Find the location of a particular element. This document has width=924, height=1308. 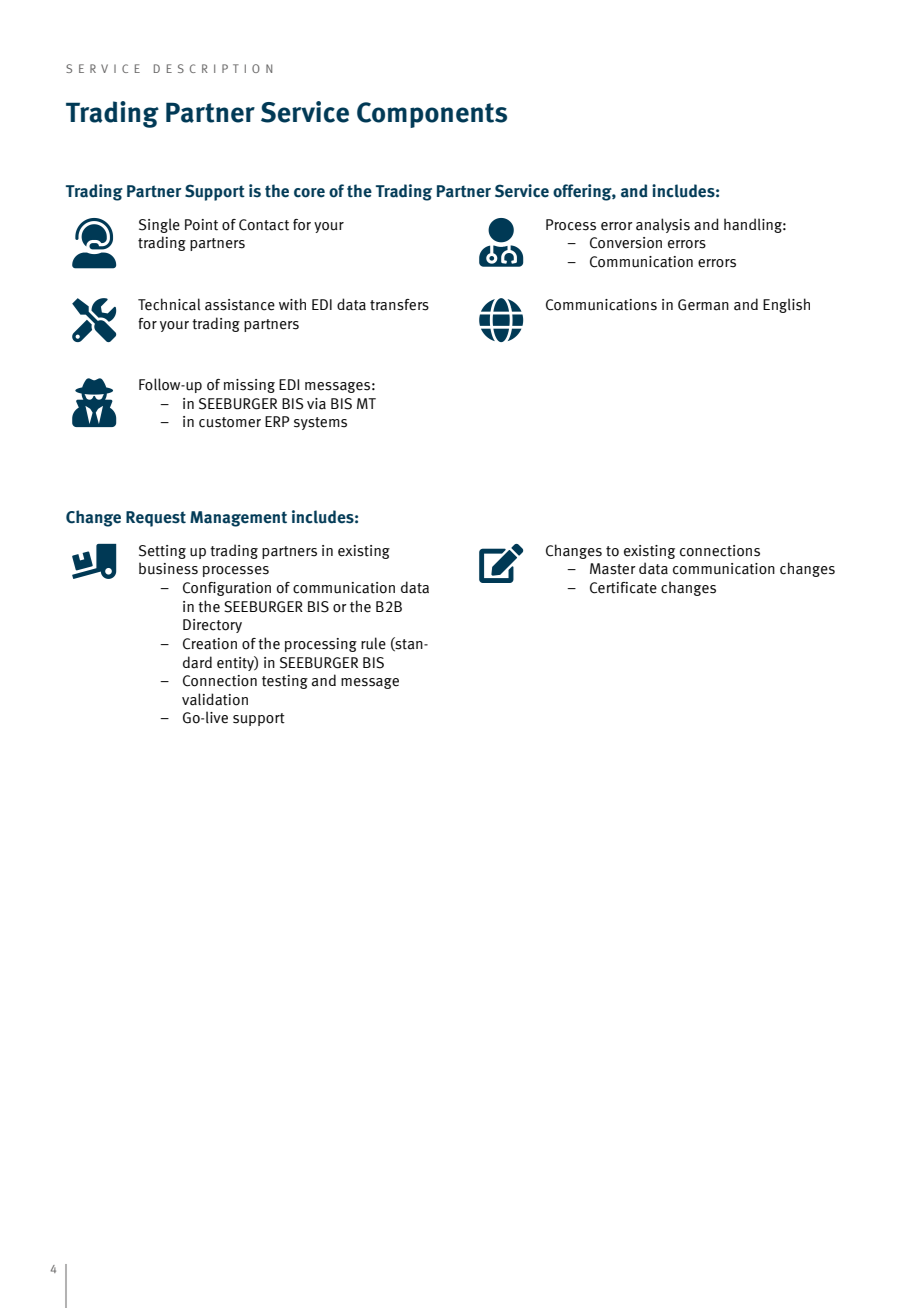

validation is located at coordinates (215, 699).
